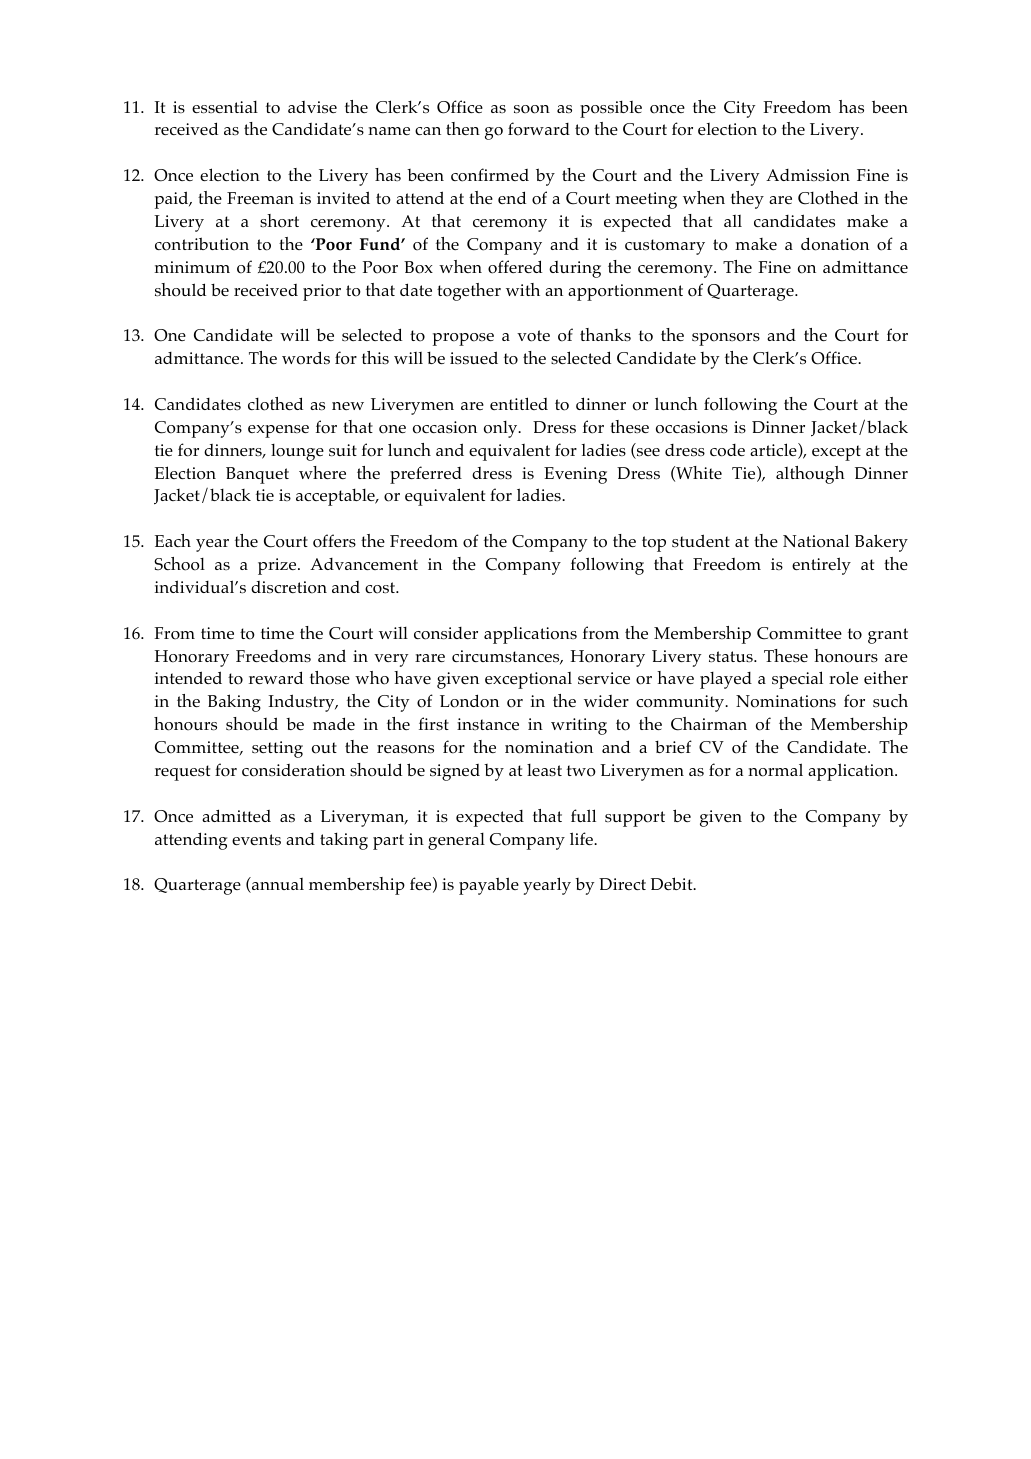 This screenshot has height=1459, width=1031. I want to click on Admission, so click(808, 175).
